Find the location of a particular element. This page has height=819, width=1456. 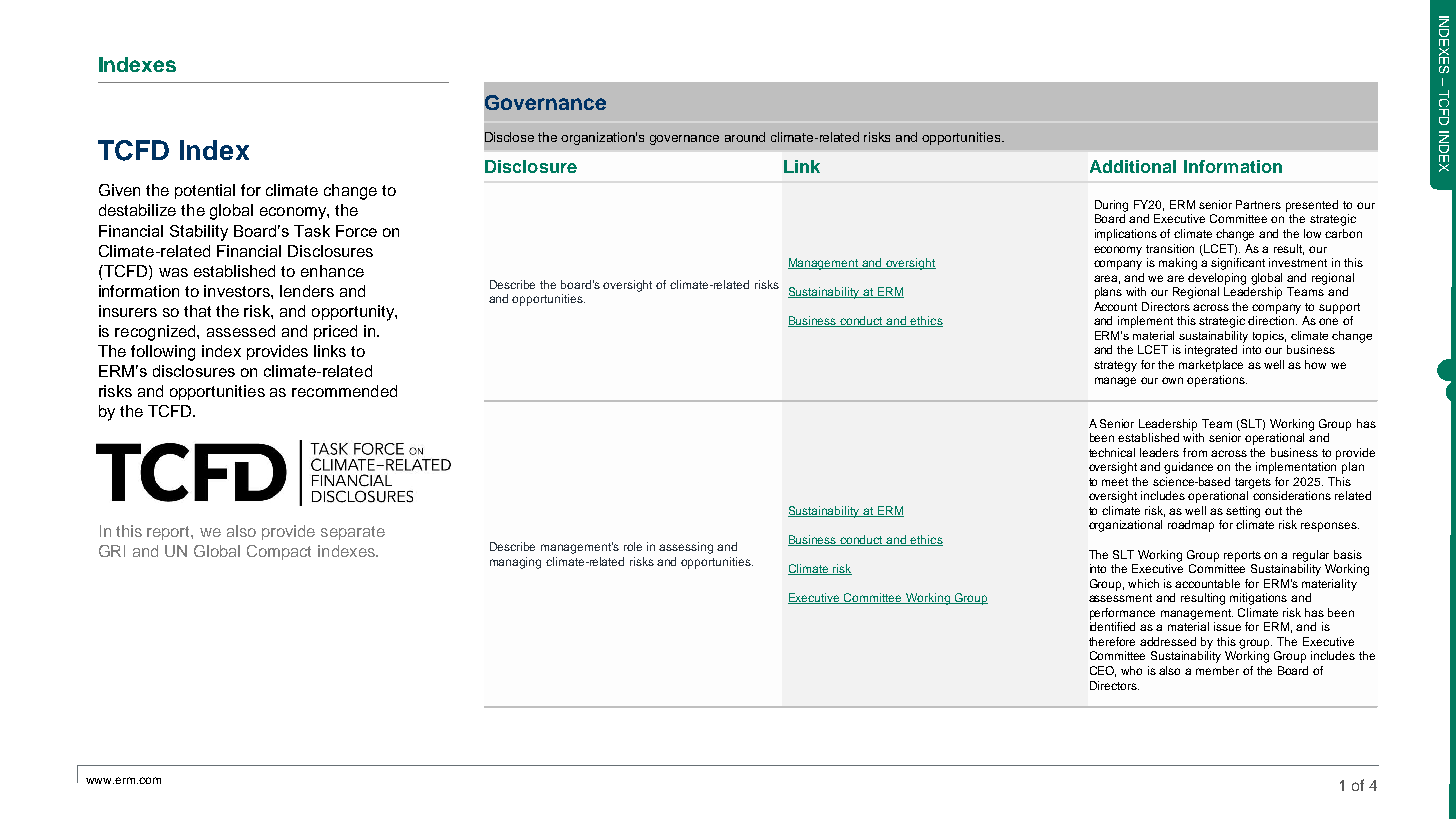

Compact is located at coordinates (279, 552).
